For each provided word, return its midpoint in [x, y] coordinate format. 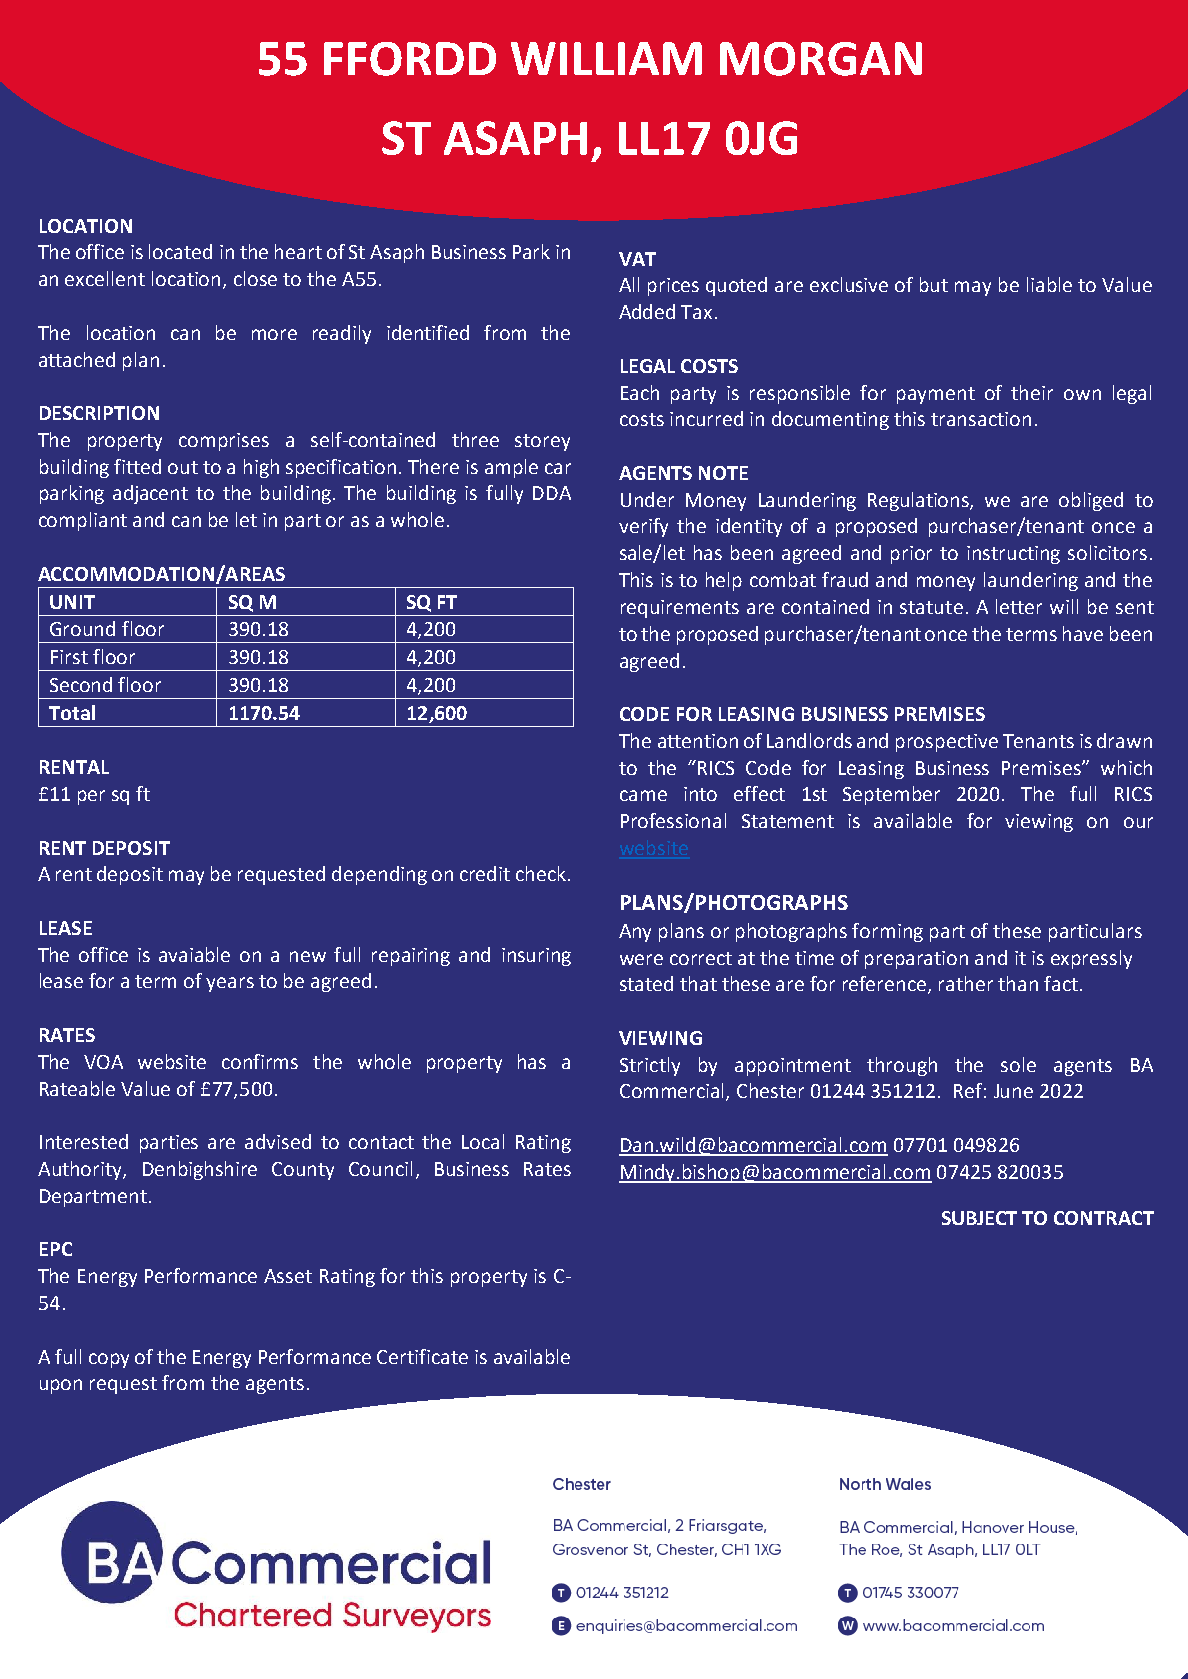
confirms [260, 1061]
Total [72, 712]
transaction [981, 419]
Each [640, 392]
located [180, 251]
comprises [224, 442]
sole [1018, 1064]
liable [1049, 284]
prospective [947, 743]
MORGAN [821, 59]
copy [109, 1360]
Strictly [650, 1066]
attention [698, 741]
